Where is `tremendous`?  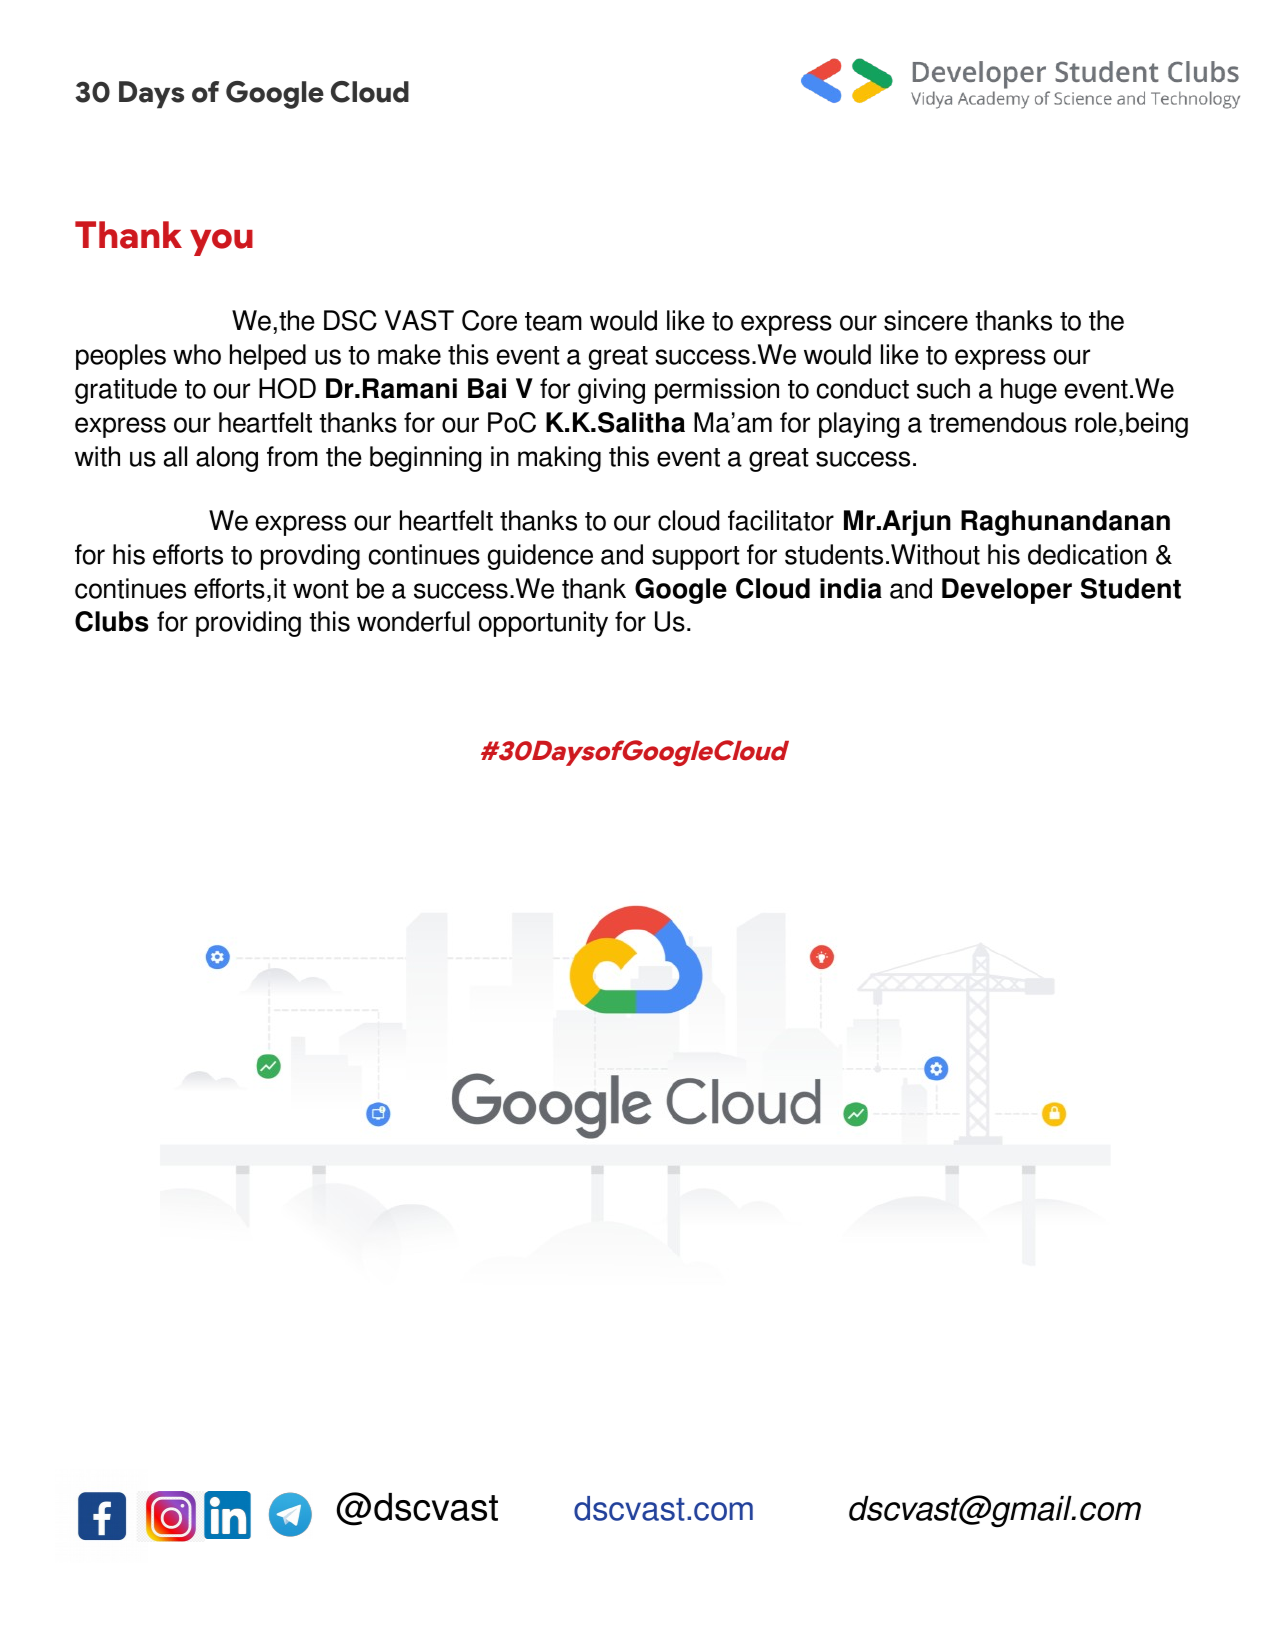 tremendous is located at coordinates (998, 422).
